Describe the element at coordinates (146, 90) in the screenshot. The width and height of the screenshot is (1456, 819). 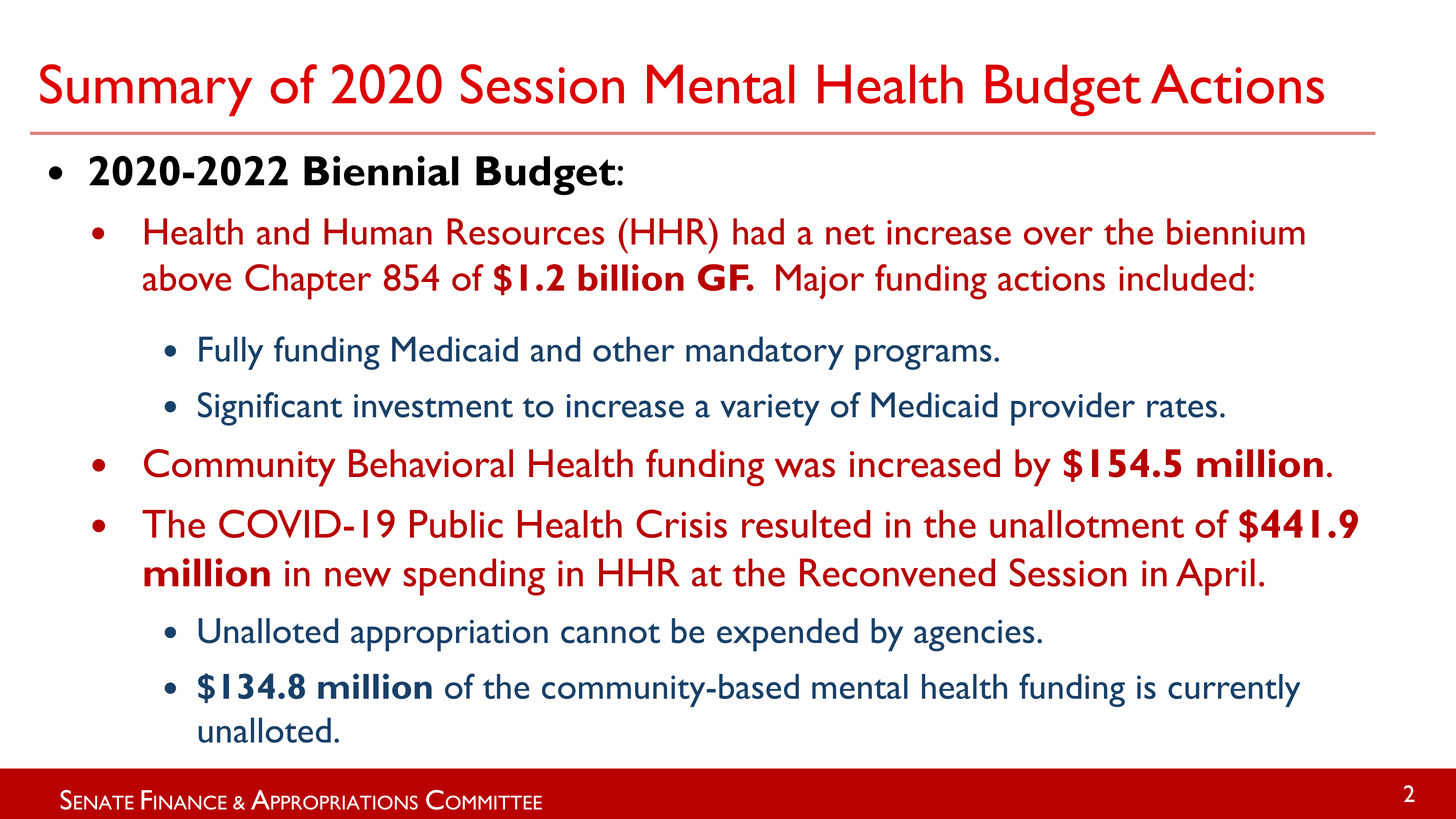
I see `Summary` at that location.
